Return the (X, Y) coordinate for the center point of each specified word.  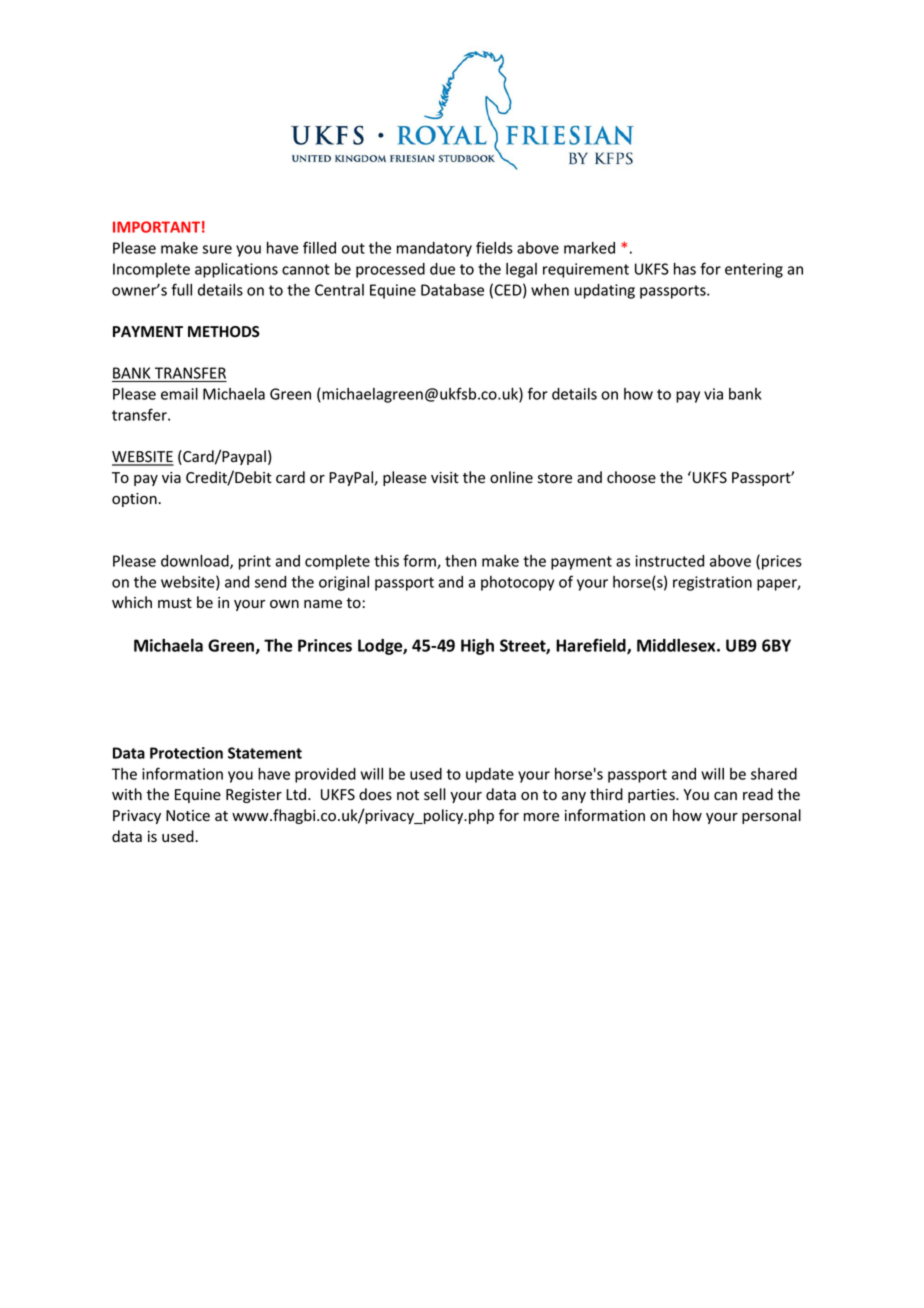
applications (236, 270)
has (685, 269)
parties (652, 796)
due (442, 269)
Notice (188, 816)
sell (435, 794)
